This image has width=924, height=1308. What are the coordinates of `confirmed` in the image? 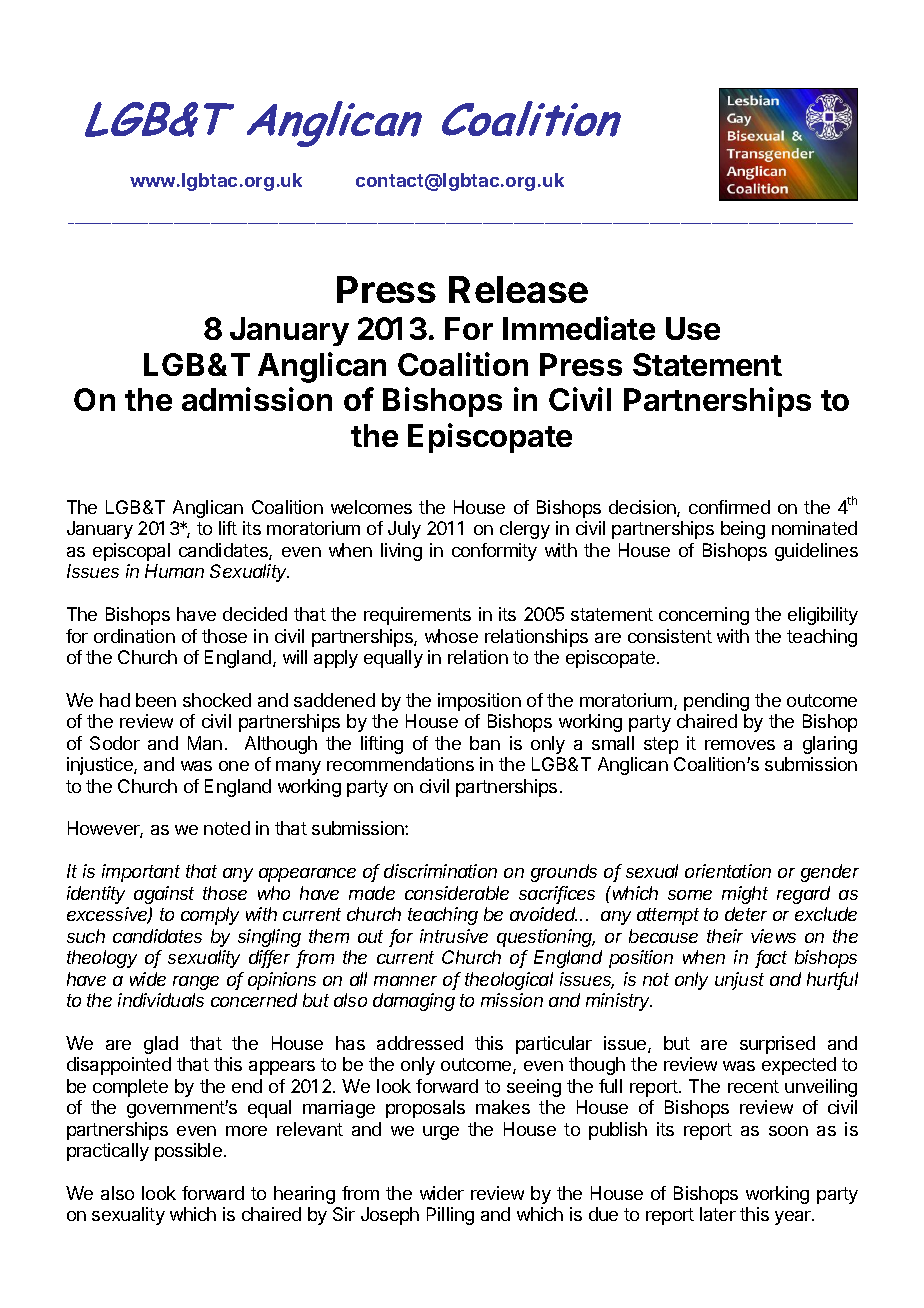 It's located at (729, 507).
